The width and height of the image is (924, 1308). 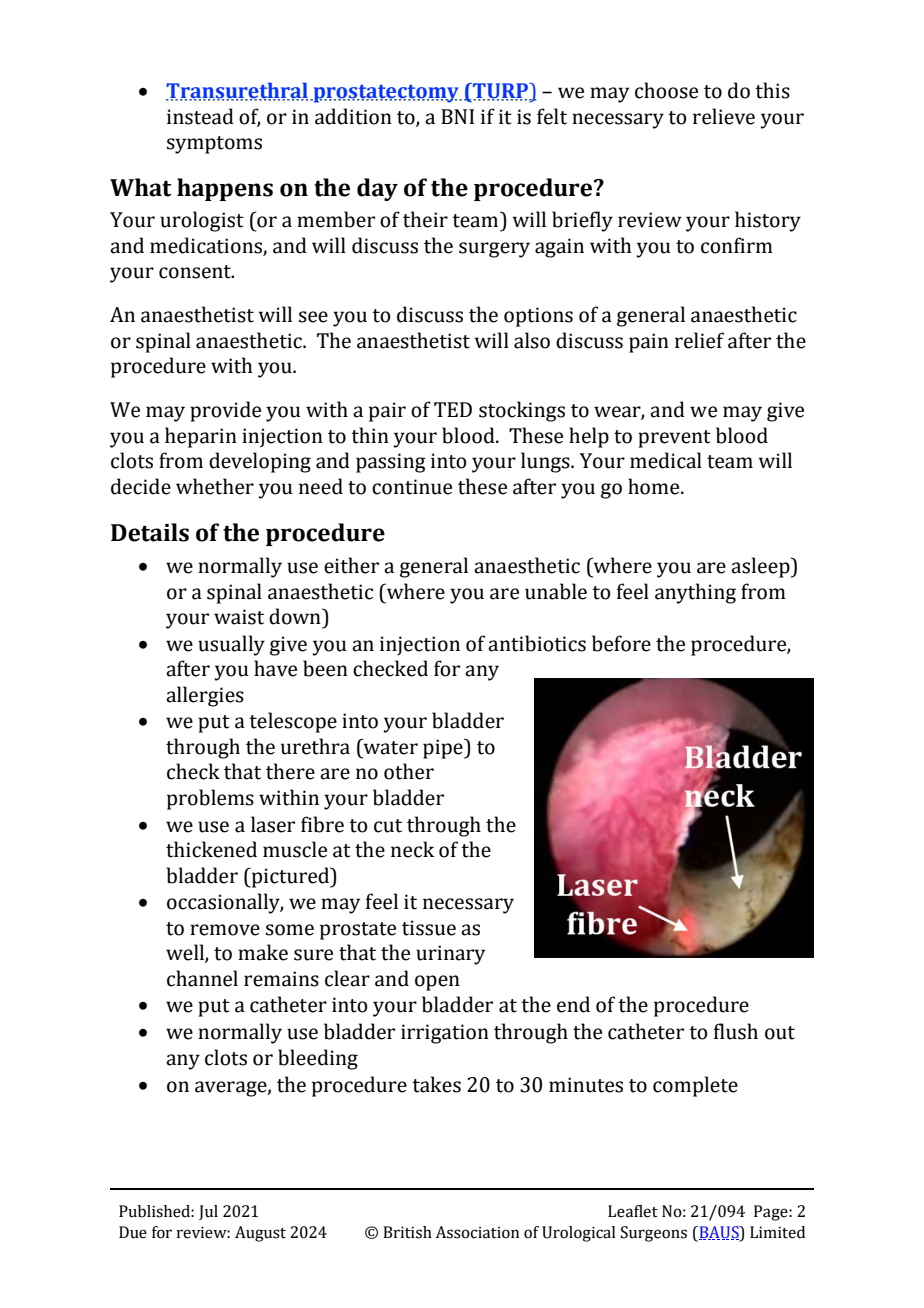 I want to click on before, so click(x=621, y=643).
